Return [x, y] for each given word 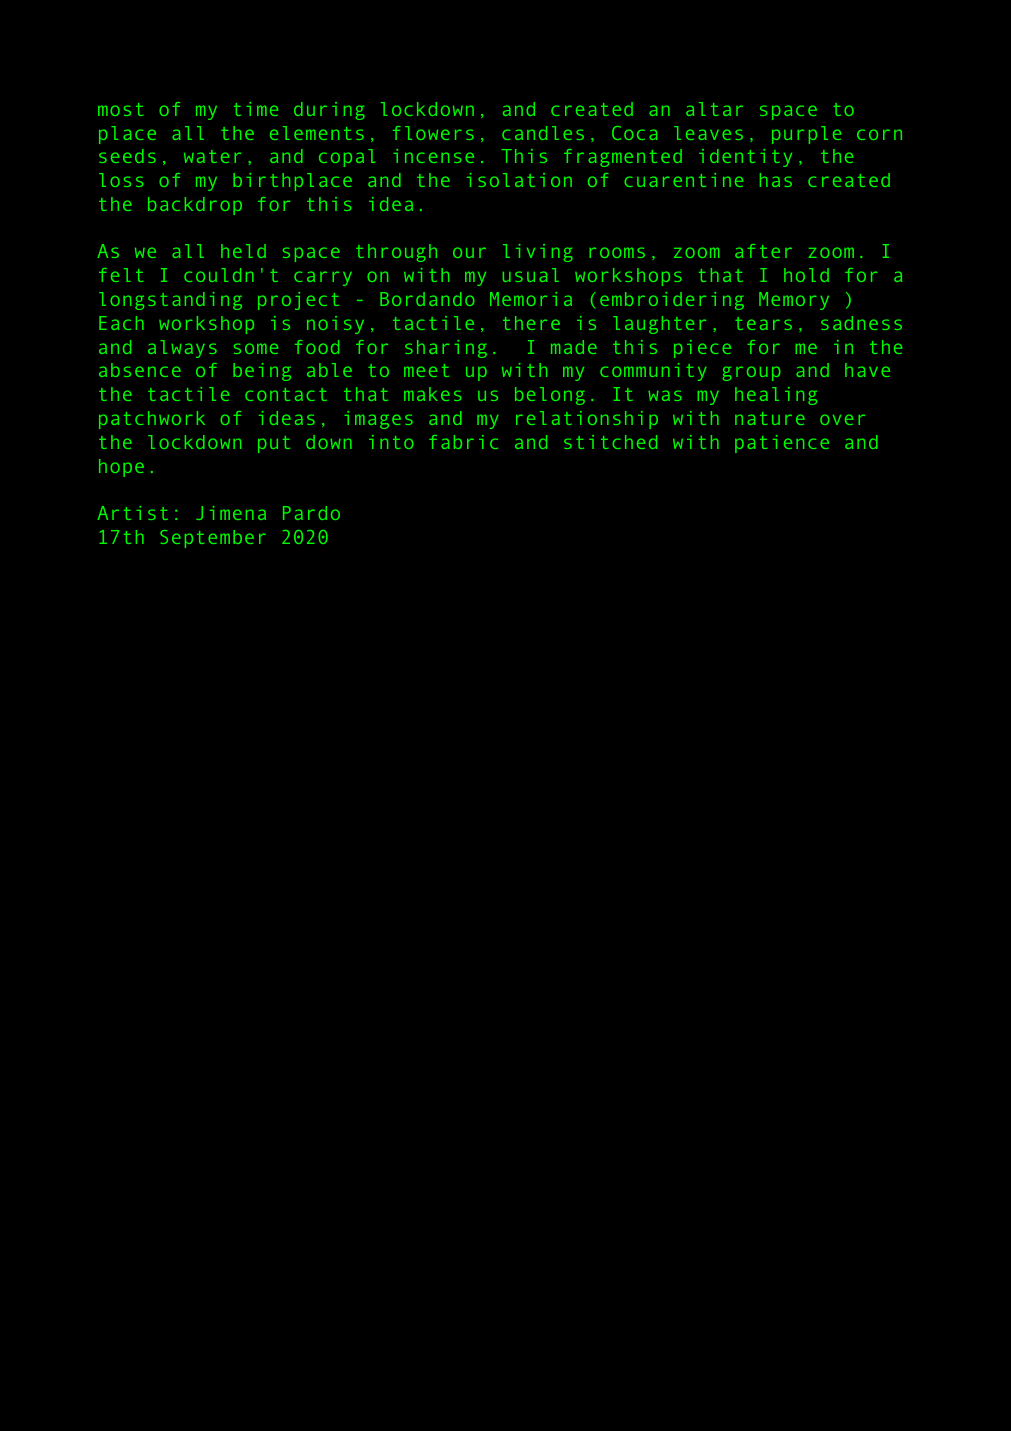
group [751, 373]
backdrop [195, 206]
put [274, 444]
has [776, 180]
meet [426, 370]
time [256, 109]
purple [806, 135]
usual [531, 275]
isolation [519, 180]
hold [806, 275]
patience [782, 444]
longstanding [170, 301]
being [262, 372]
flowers [433, 133]
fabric [463, 442]
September [213, 539]
